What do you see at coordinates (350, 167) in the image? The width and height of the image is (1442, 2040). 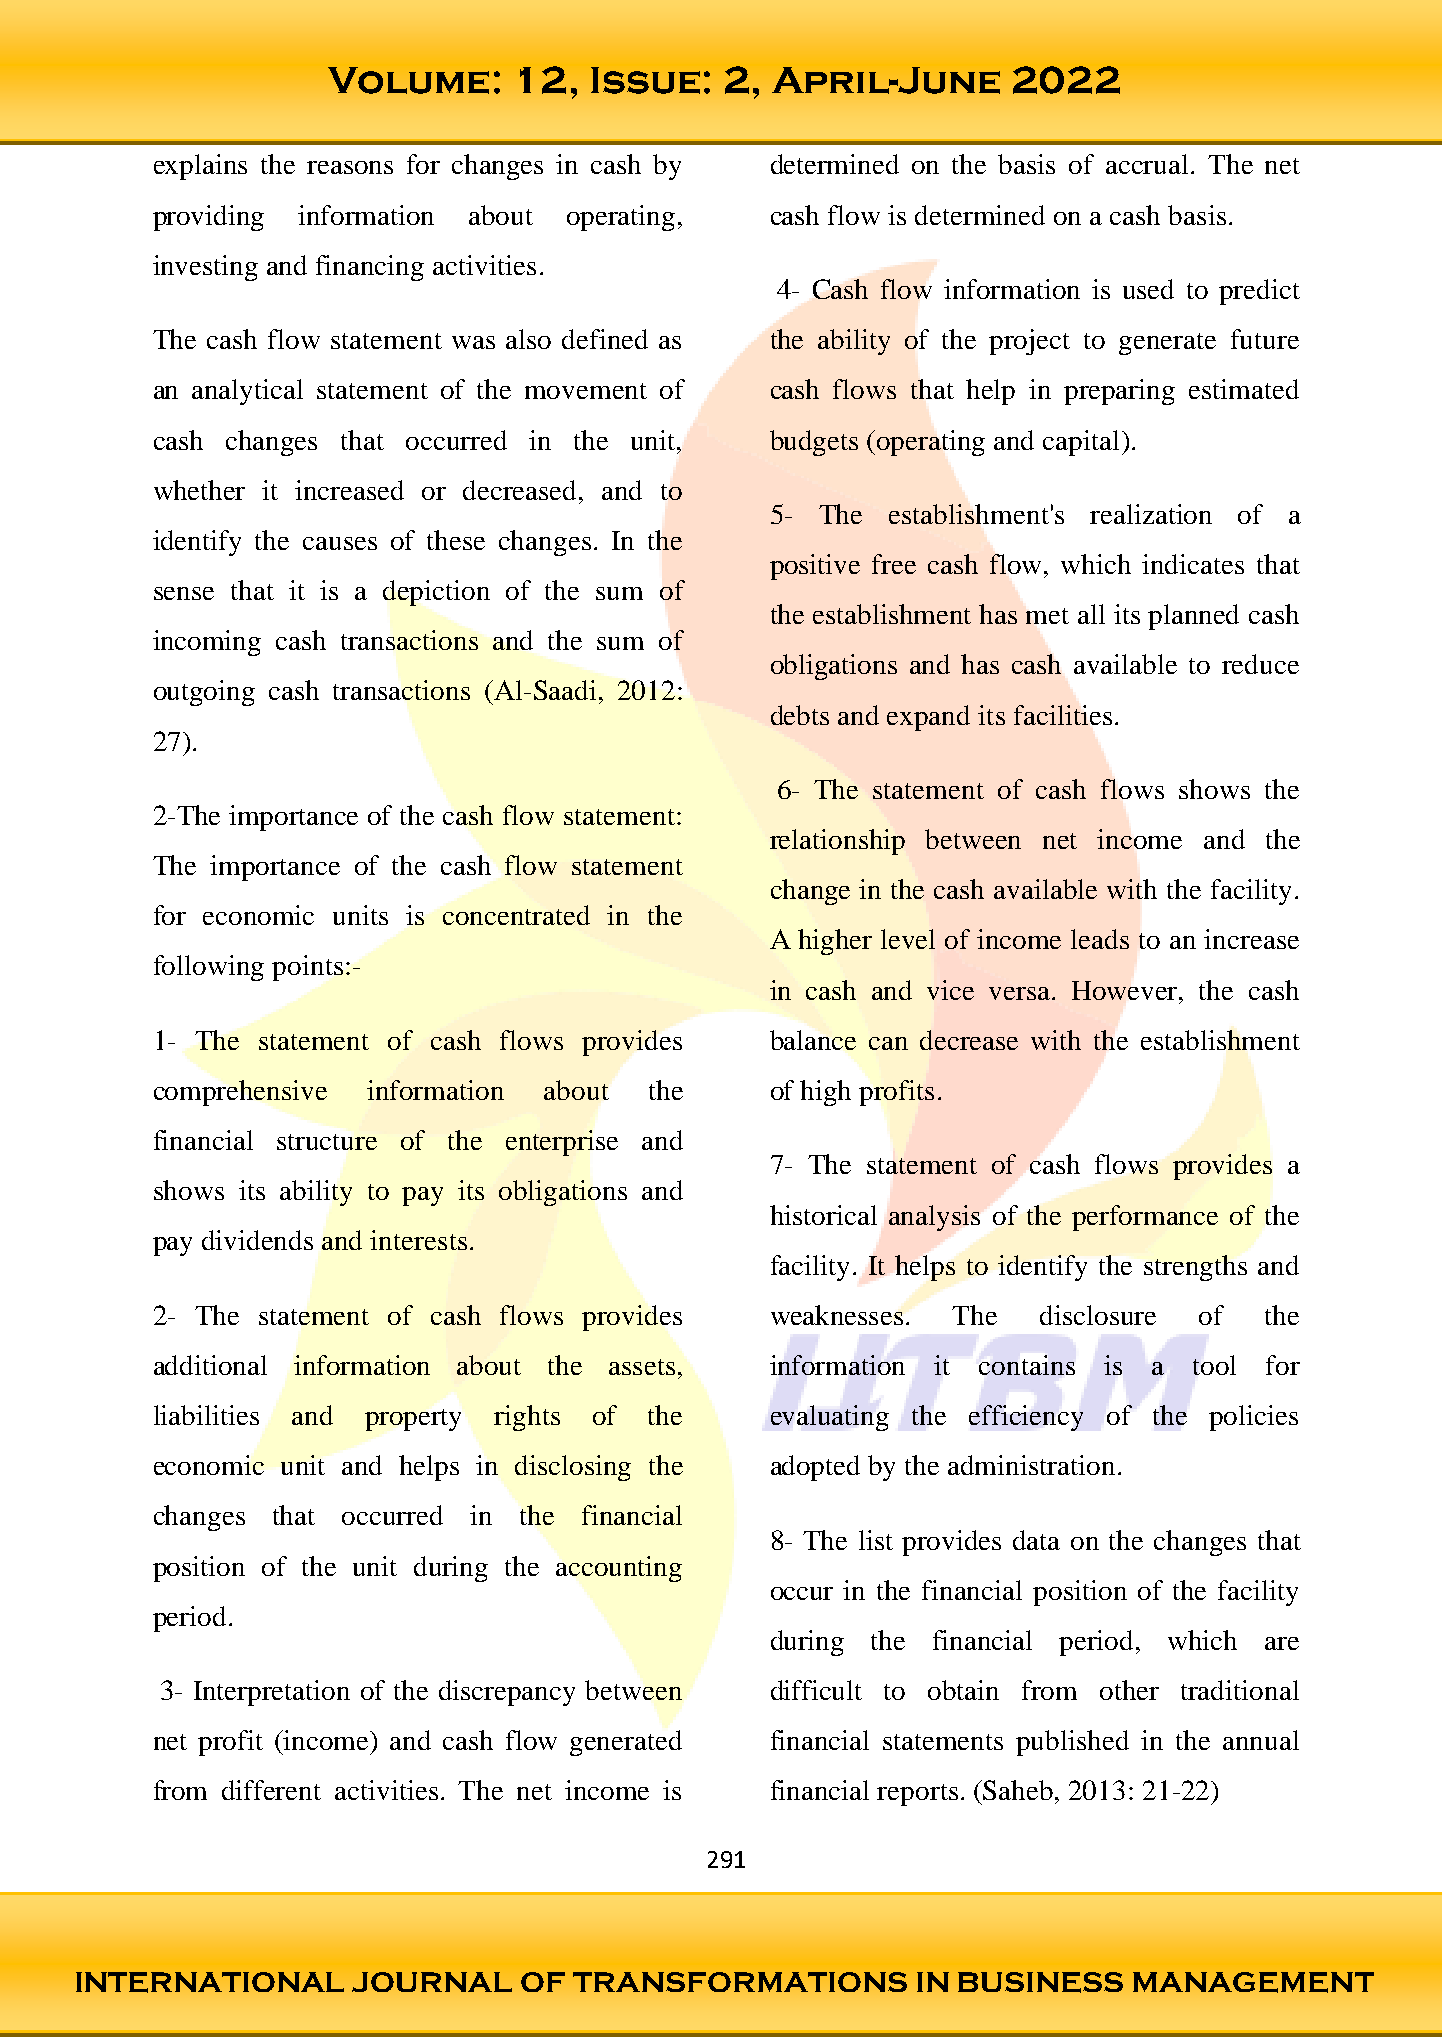 I see `reasons` at bounding box center [350, 167].
